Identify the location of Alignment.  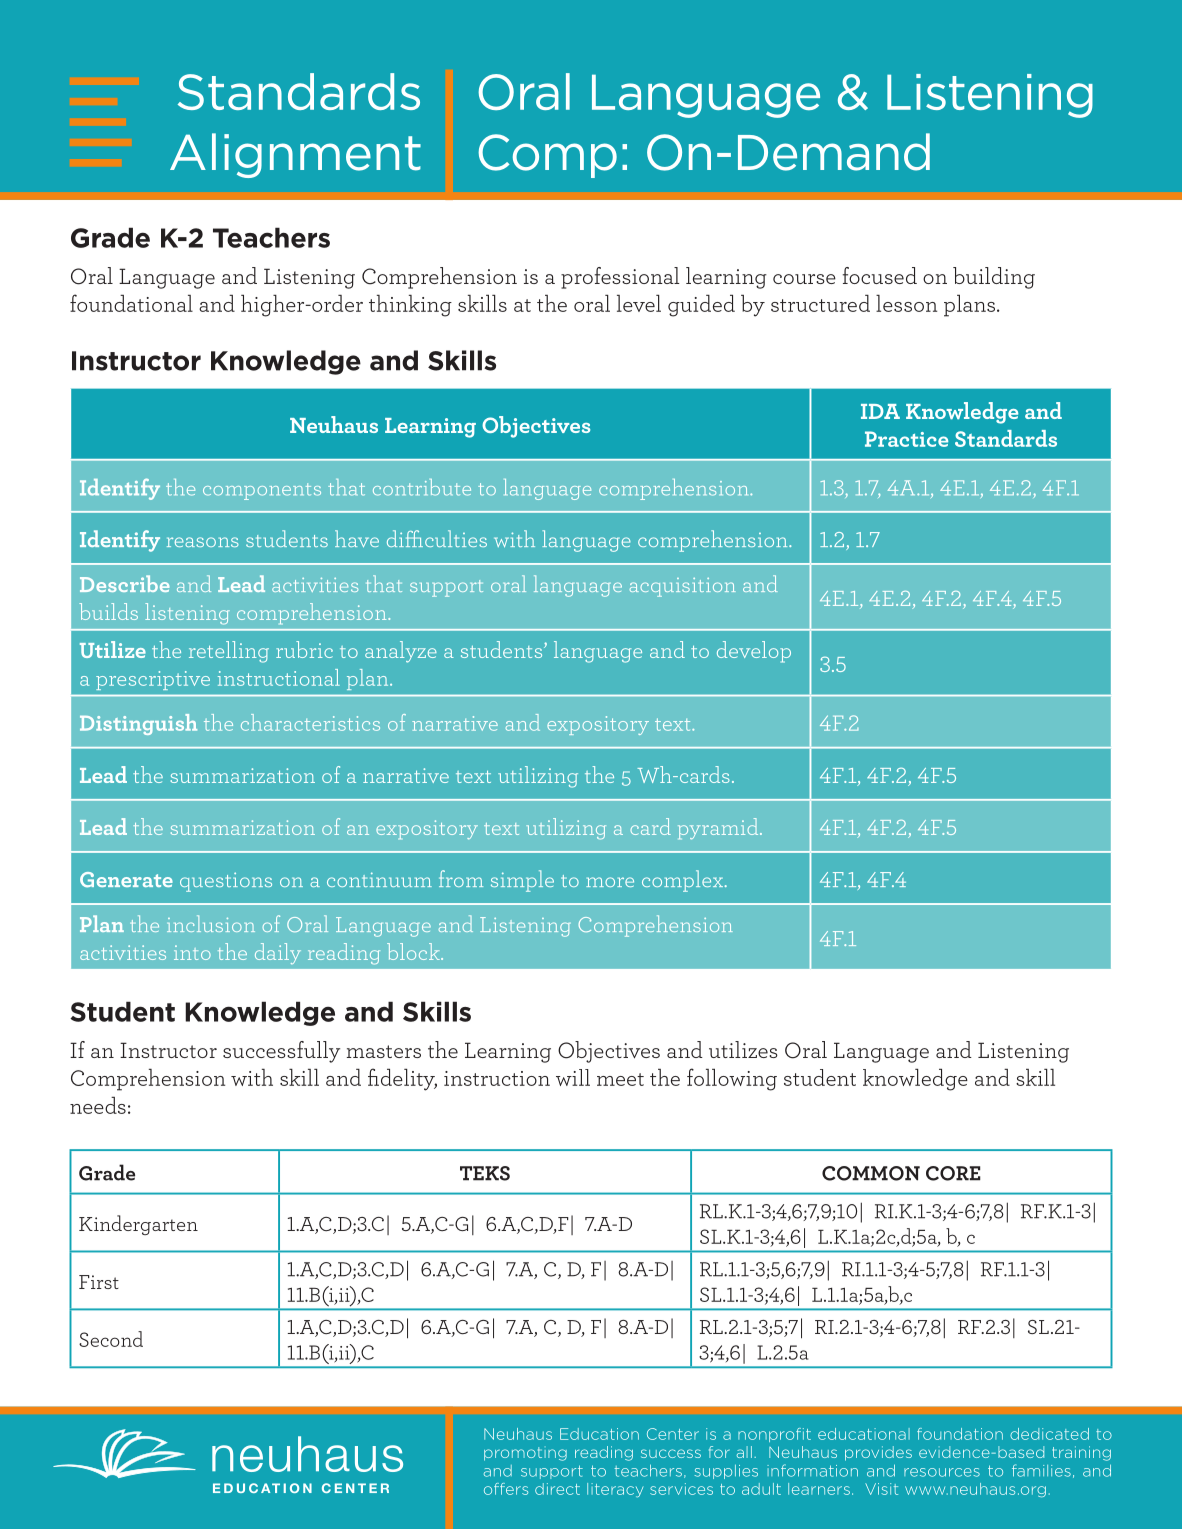
(295, 155).
